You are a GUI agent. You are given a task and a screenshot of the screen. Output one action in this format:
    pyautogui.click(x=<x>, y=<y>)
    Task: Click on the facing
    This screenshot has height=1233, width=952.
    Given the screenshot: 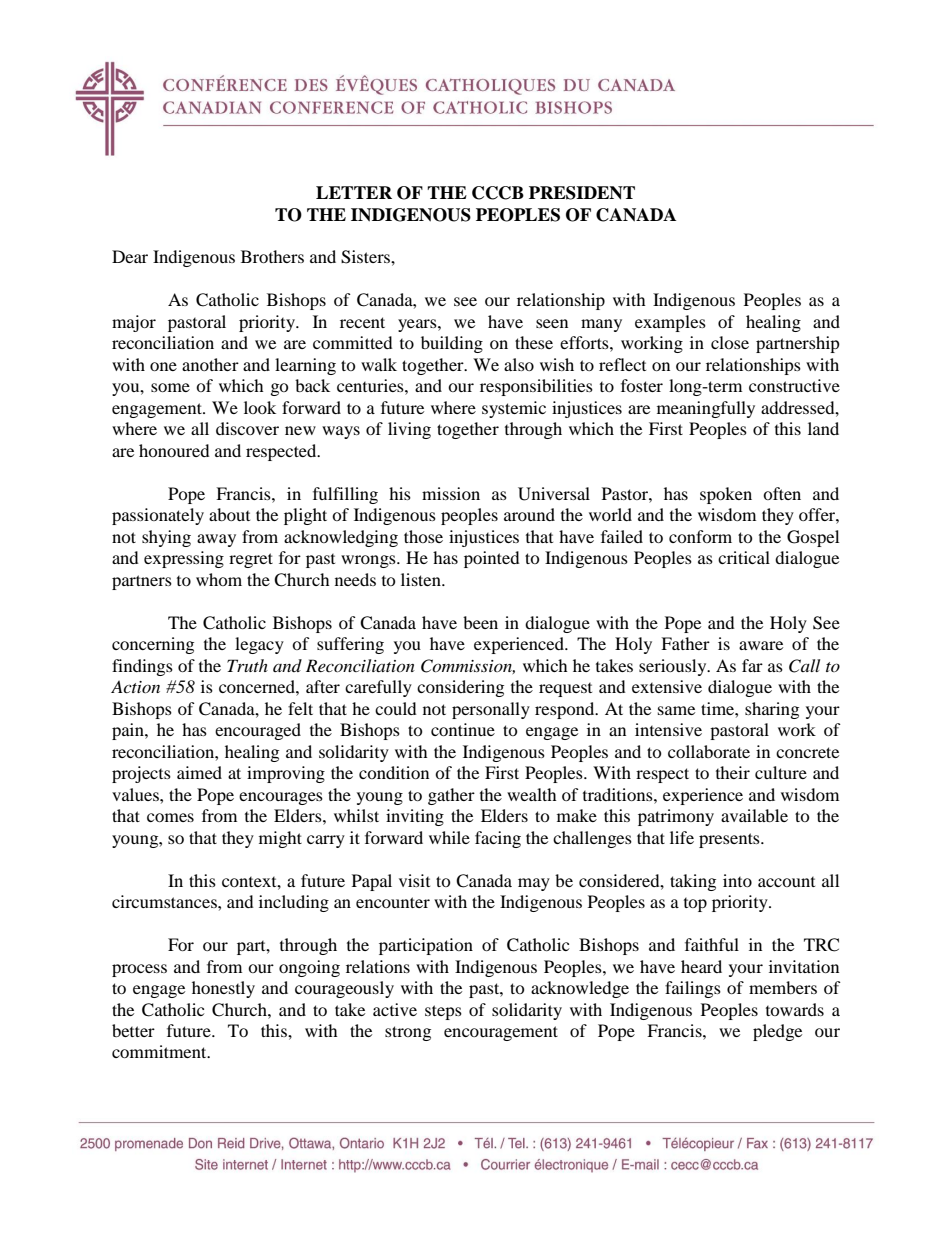 What is the action you would take?
    pyautogui.click(x=498, y=839)
